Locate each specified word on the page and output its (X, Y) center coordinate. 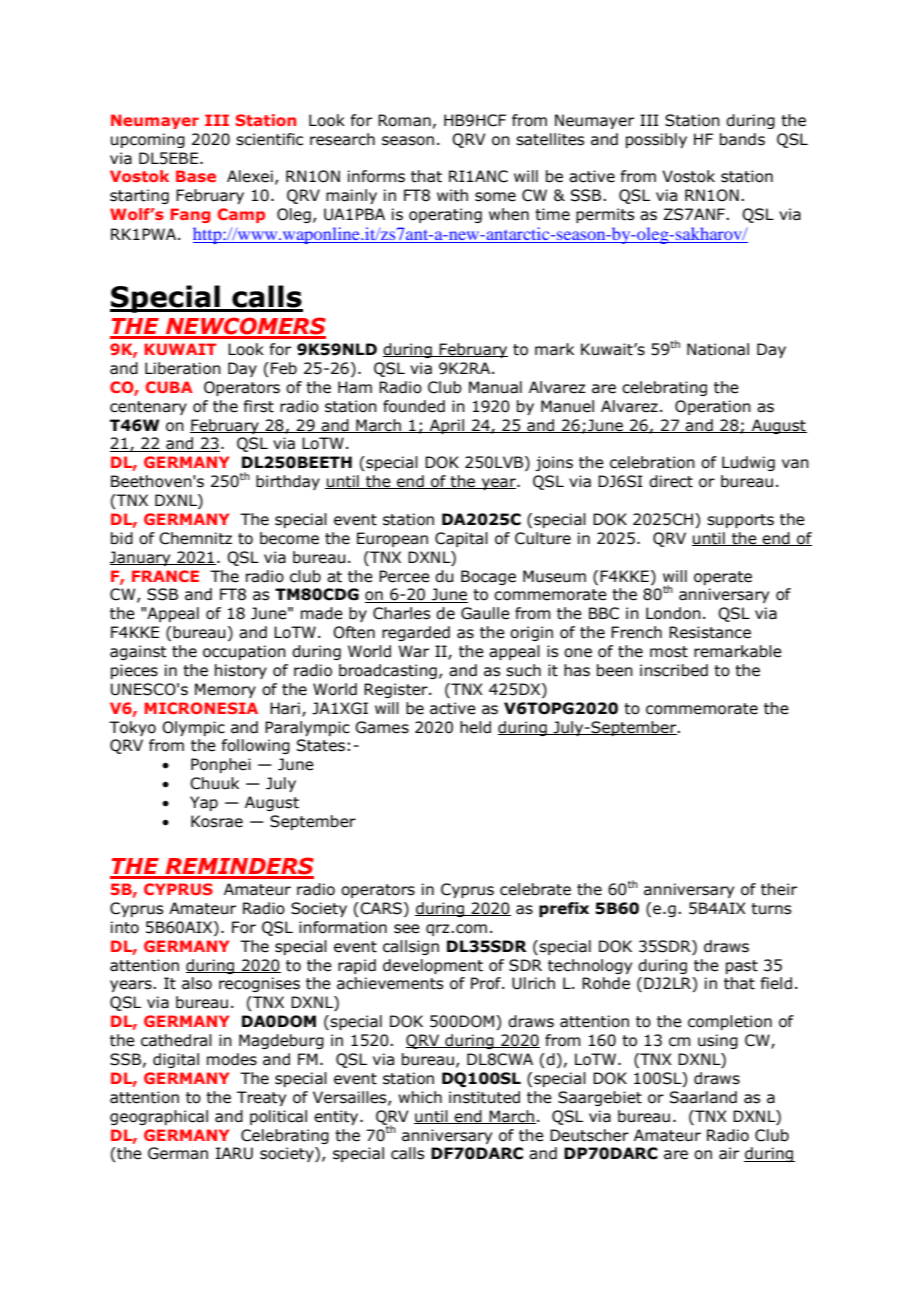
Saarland (703, 1097)
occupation (244, 652)
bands (742, 139)
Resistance (710, 632)
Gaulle (485, 613)
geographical (159, 1117)
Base (196, 176)
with (452, 195)
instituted (484, 1097)
